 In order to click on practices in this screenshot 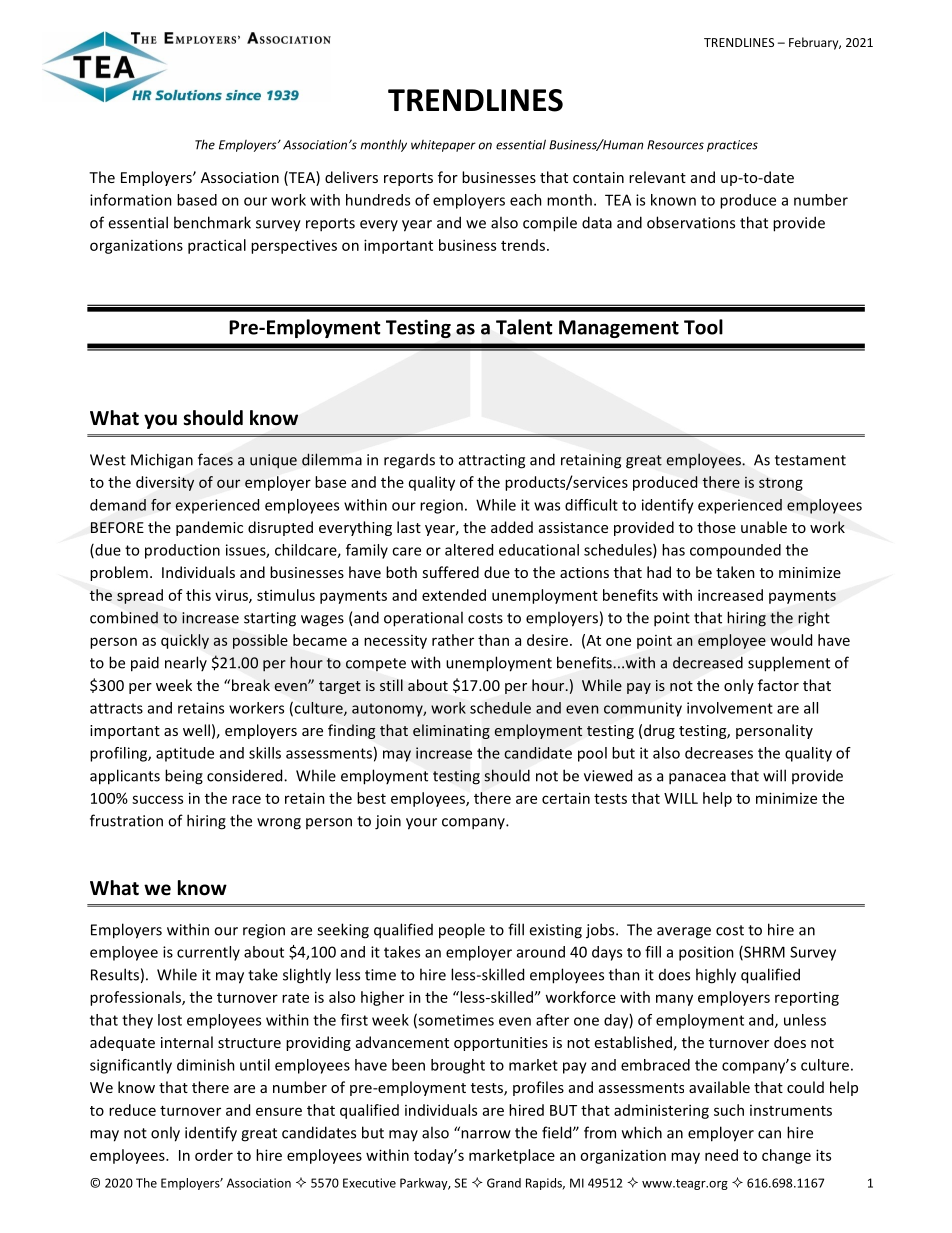, I will do `click(732, 146)`.
